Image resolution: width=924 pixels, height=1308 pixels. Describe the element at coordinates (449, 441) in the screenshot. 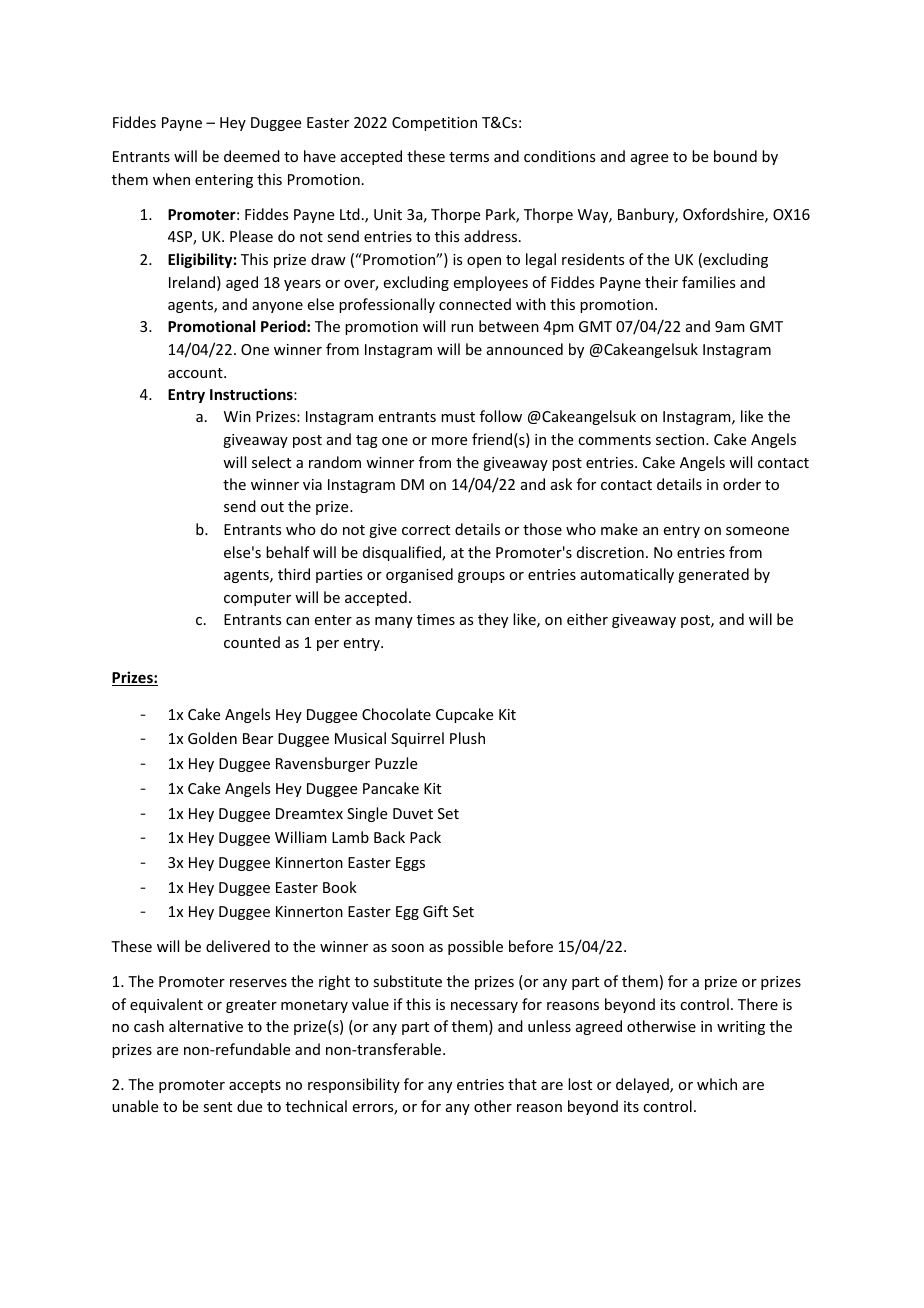

I see `more` at that location.
